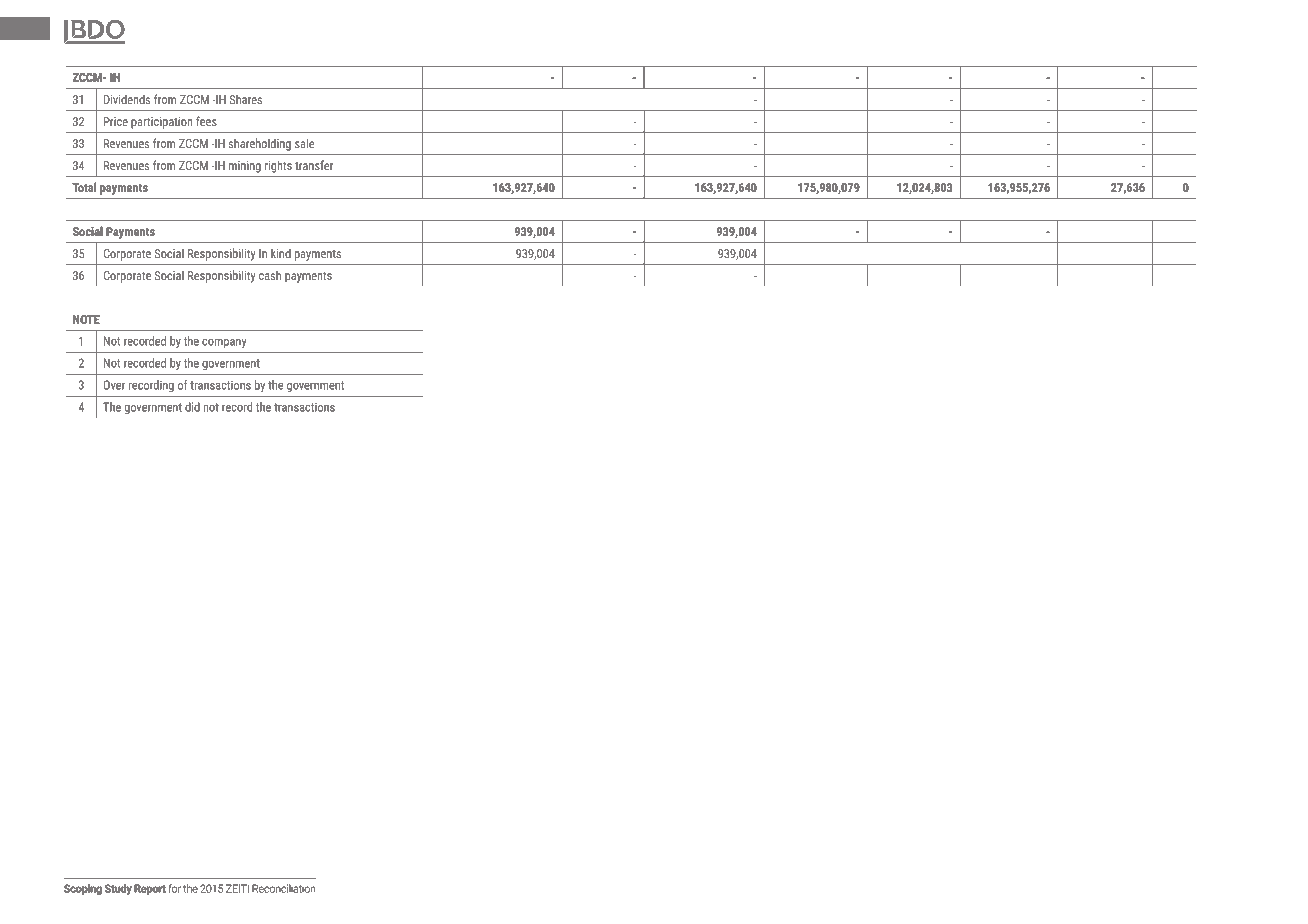  Describe the element at coordinates (86, 319) in the image. I see `NOTE` at that location.
